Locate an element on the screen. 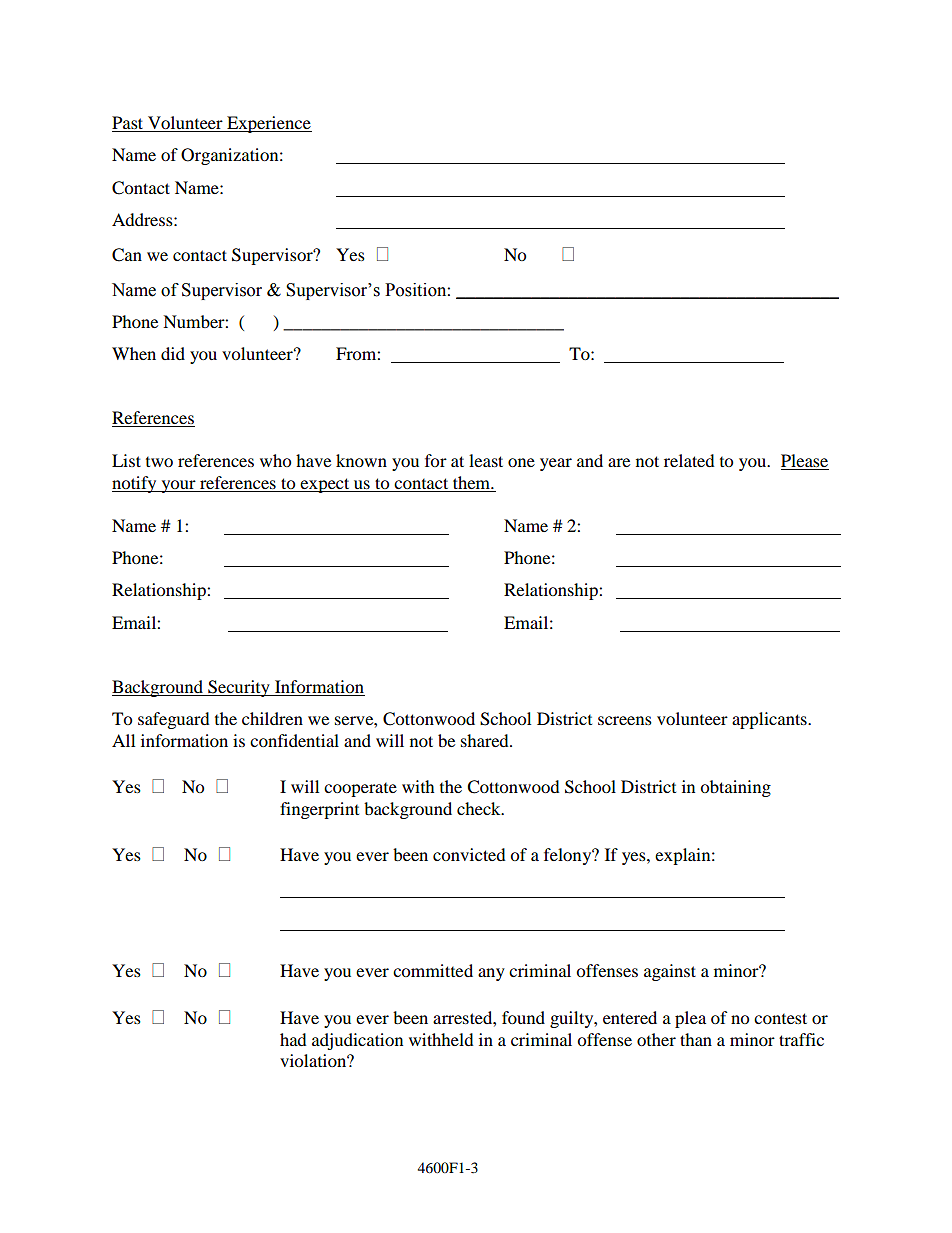 This screenshot has height=1233, width=952. related is located at coordinates (689, 460).
